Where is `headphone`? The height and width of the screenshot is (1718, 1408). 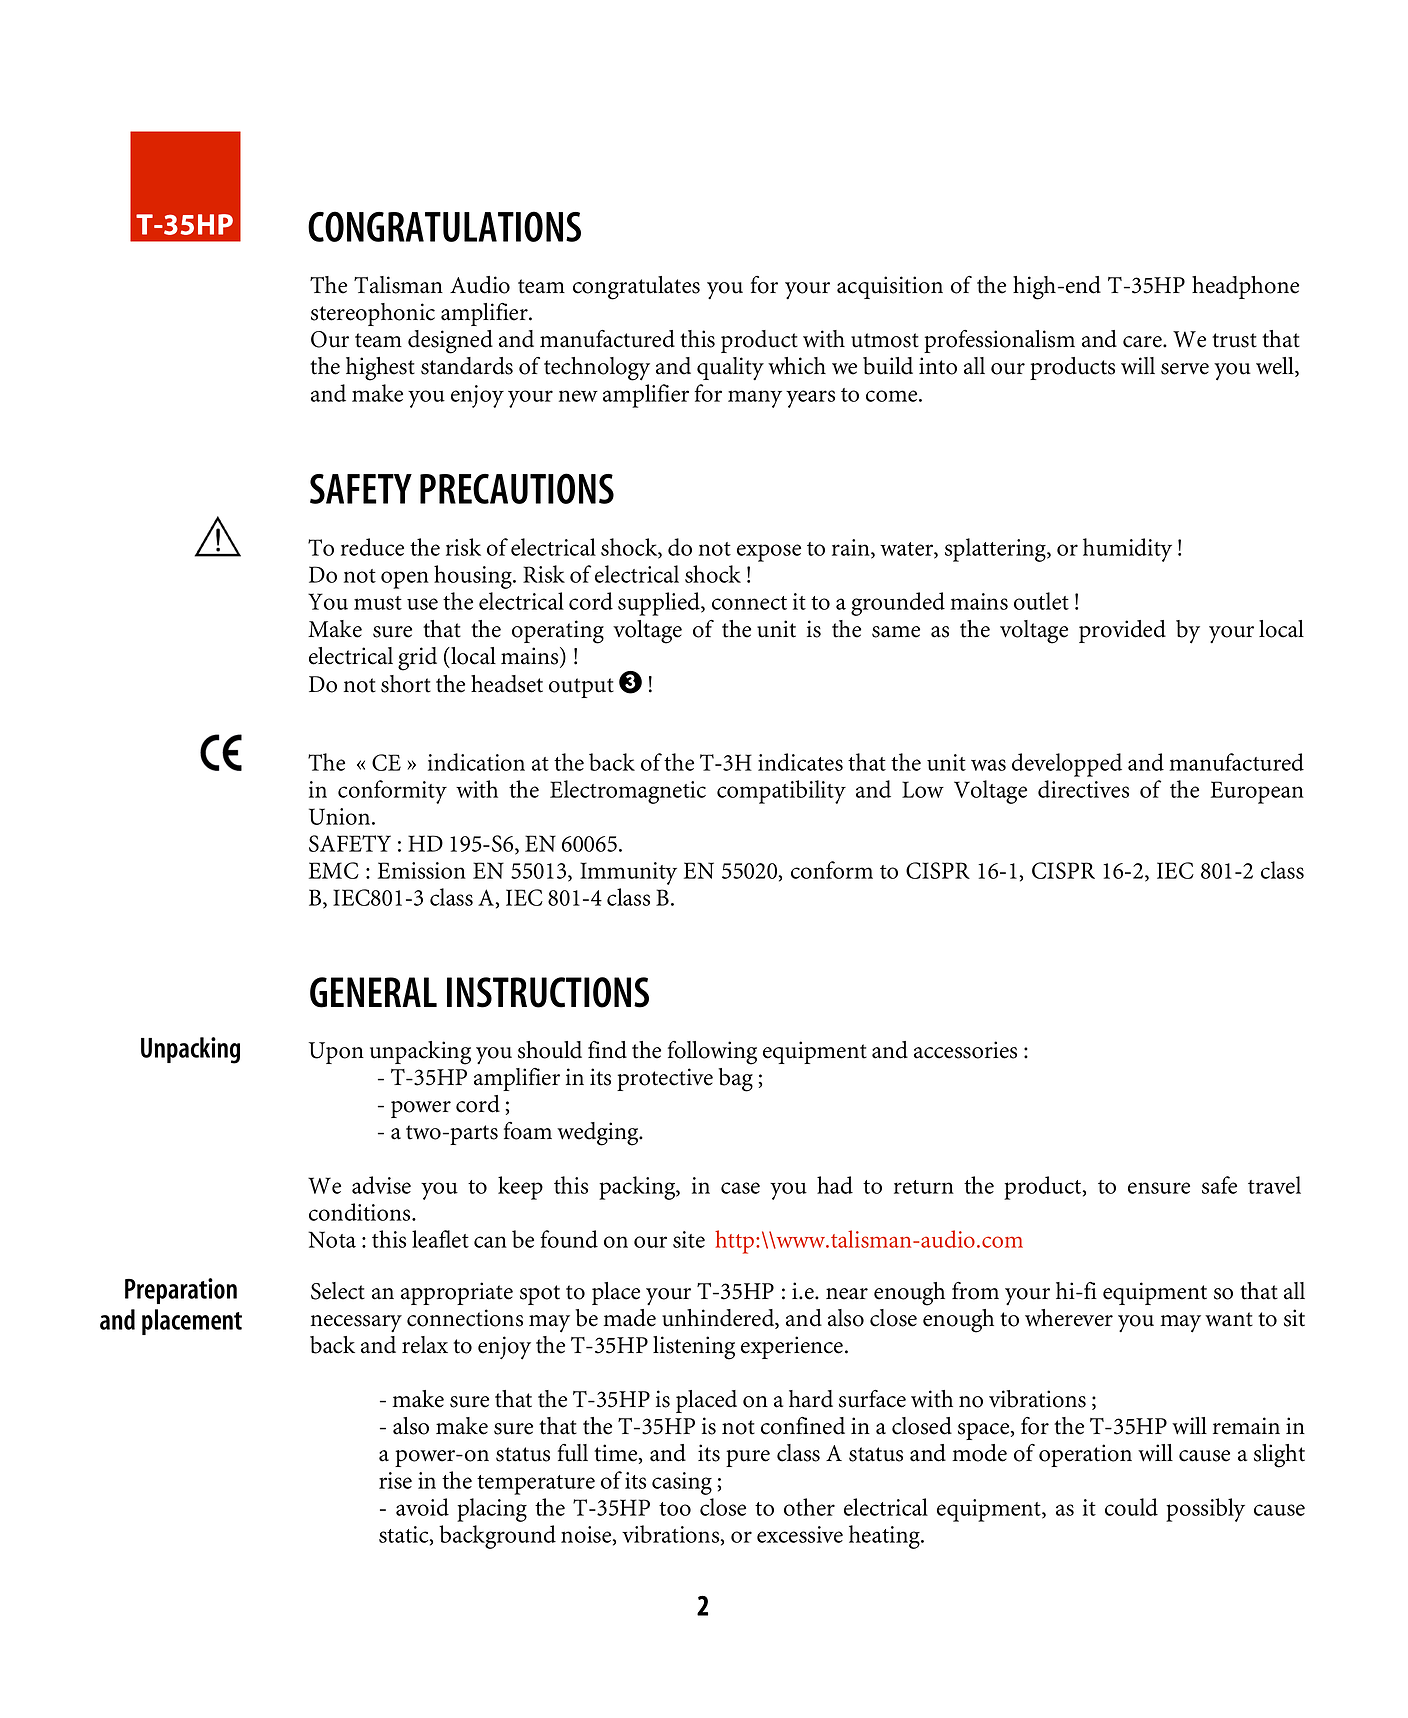
headphone is located at coordinates (1245, 287).
